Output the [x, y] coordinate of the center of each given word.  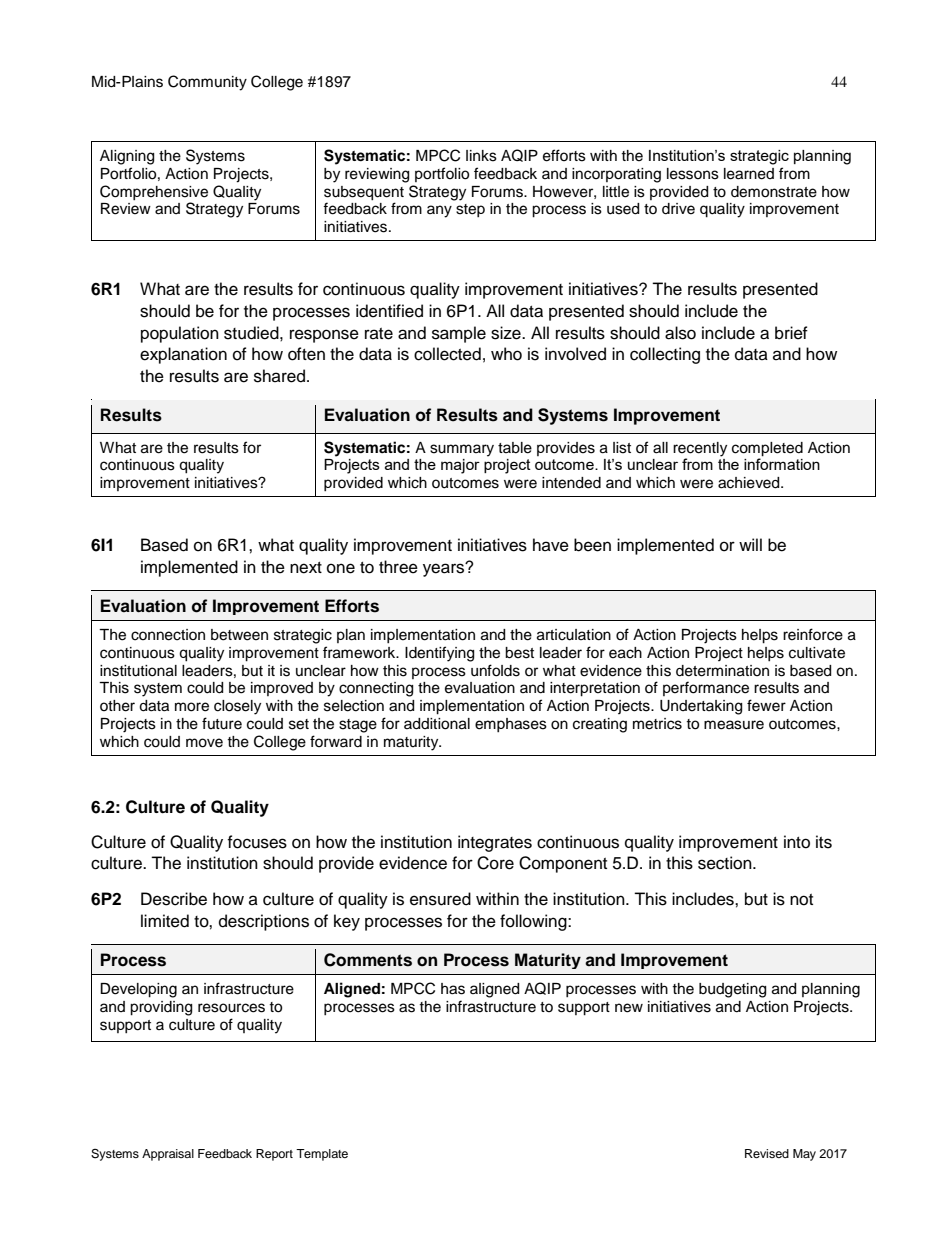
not [801, 900]
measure [734, 725]
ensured [440, 899]
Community [207, 83]
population [180, 334]
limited [165, 921]
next [306, 568]
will [750, 544]
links [481, 156]
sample [459, 334]
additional [437, 724]
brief [791, 333]
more [192, 707]
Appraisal [168, 1155]
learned [749, 174]
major [460, 466]
